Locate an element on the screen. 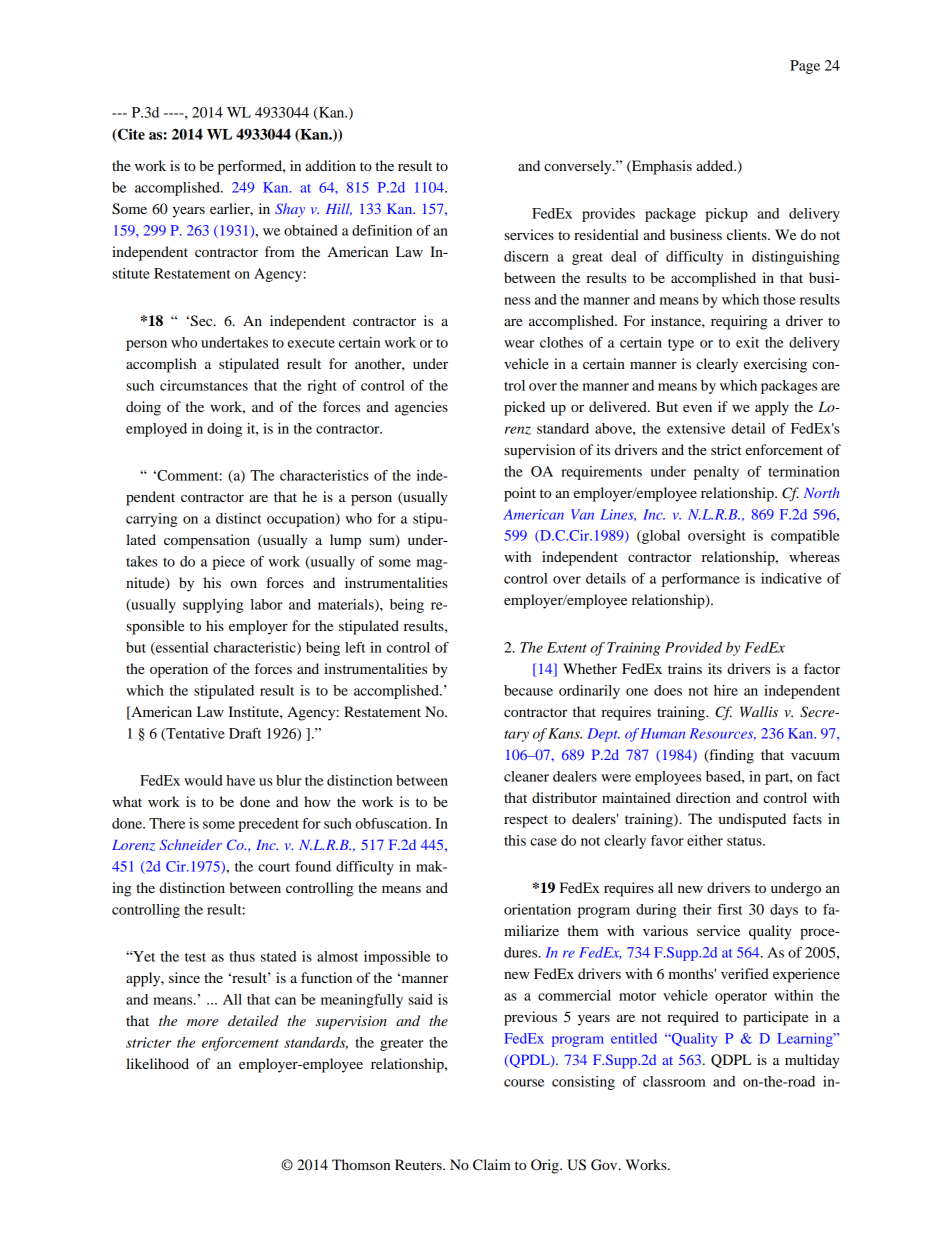  Claim is located at coordinates (492, 1165).
